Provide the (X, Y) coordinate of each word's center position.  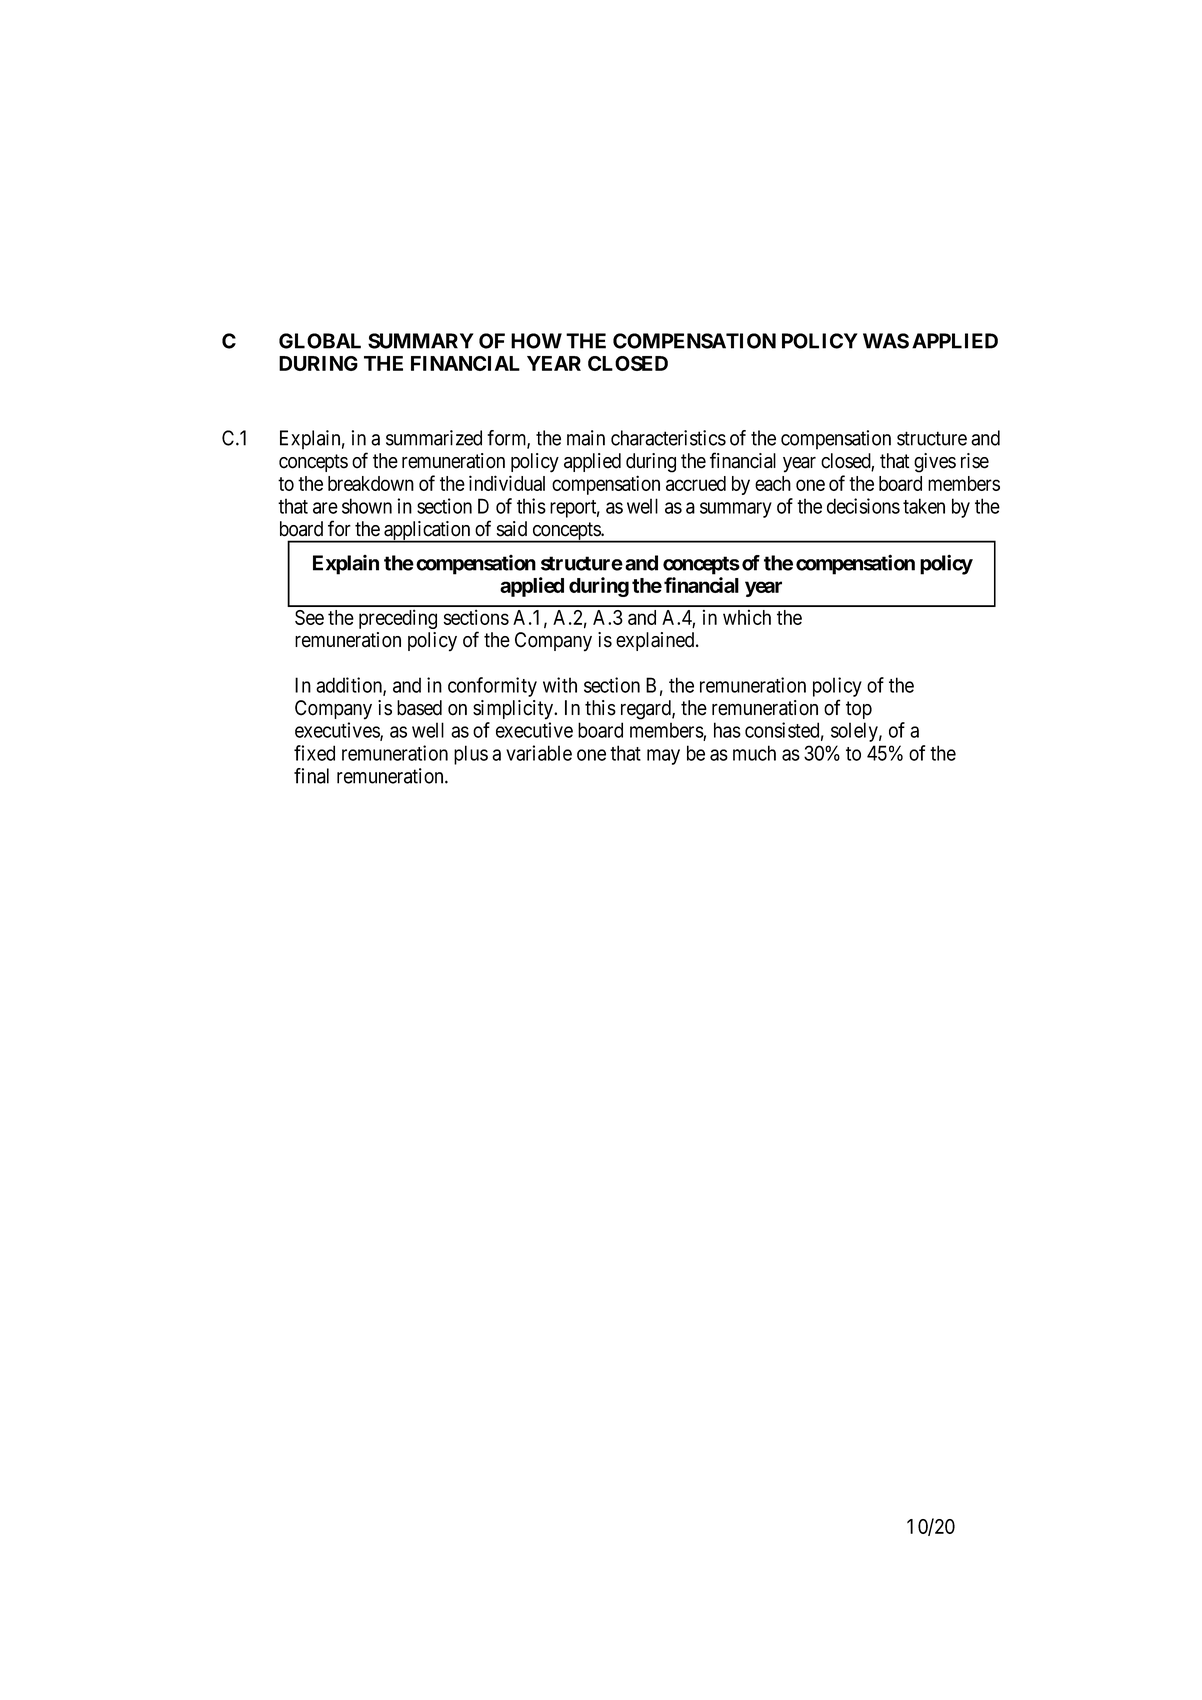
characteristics (668, 438)
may (663, 757)
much (754, 753)
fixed (314, 753)
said (512, 529)
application (427, 532)
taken (924, 506)
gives (935, 463)
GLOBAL (320, 341)
